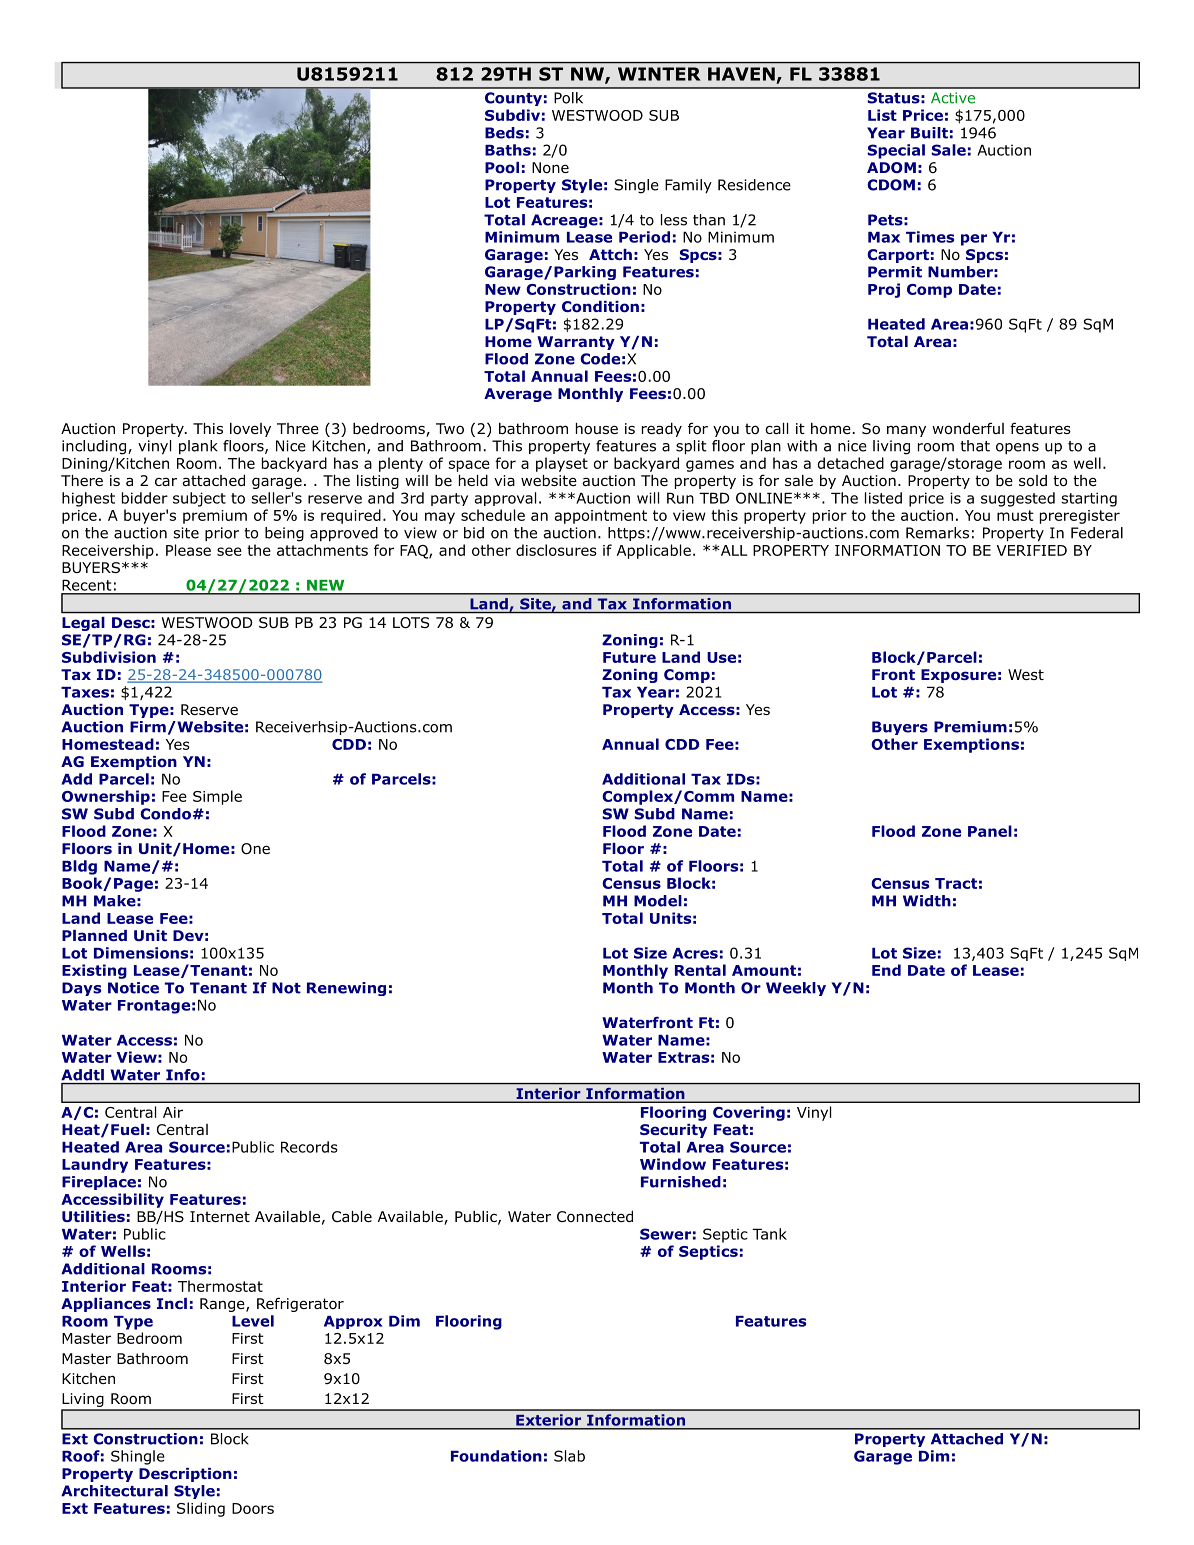  Describe the element at coordinates (953, 98) in the page. I see `Active` at that location.
